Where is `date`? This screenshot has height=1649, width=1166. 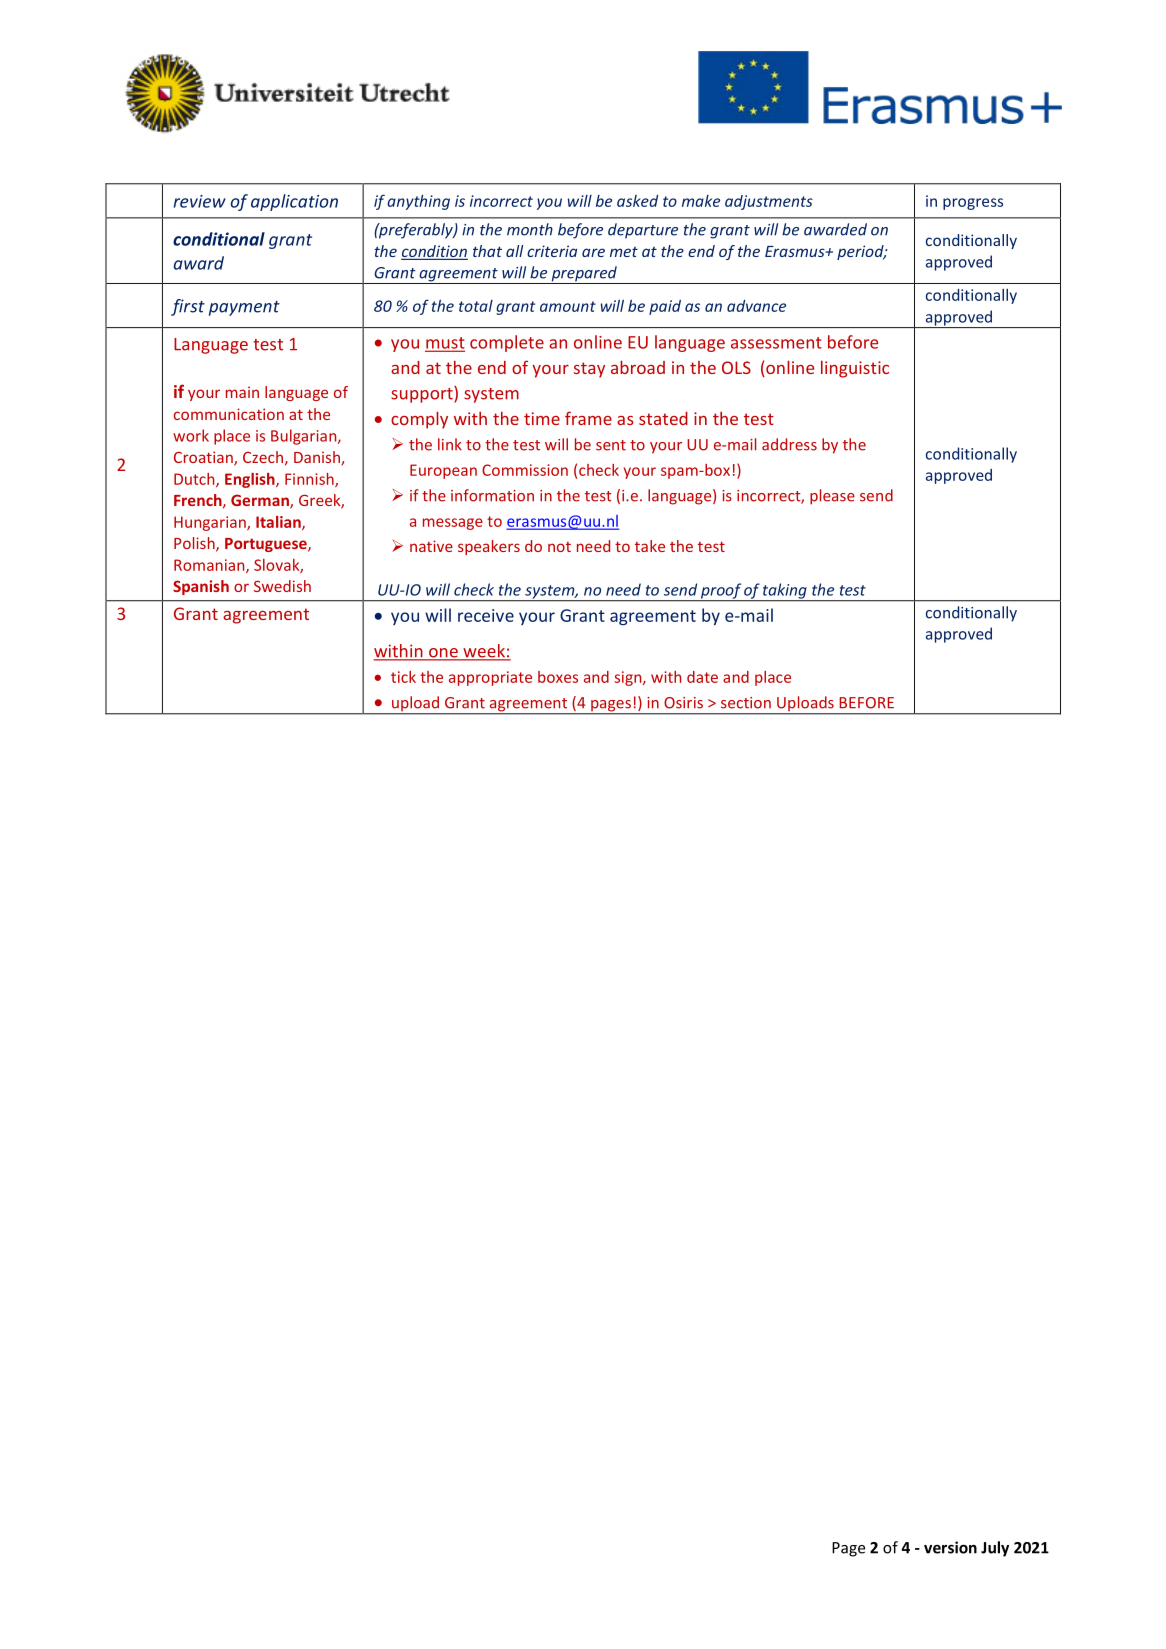 date is located at coordinates (702, 677).
